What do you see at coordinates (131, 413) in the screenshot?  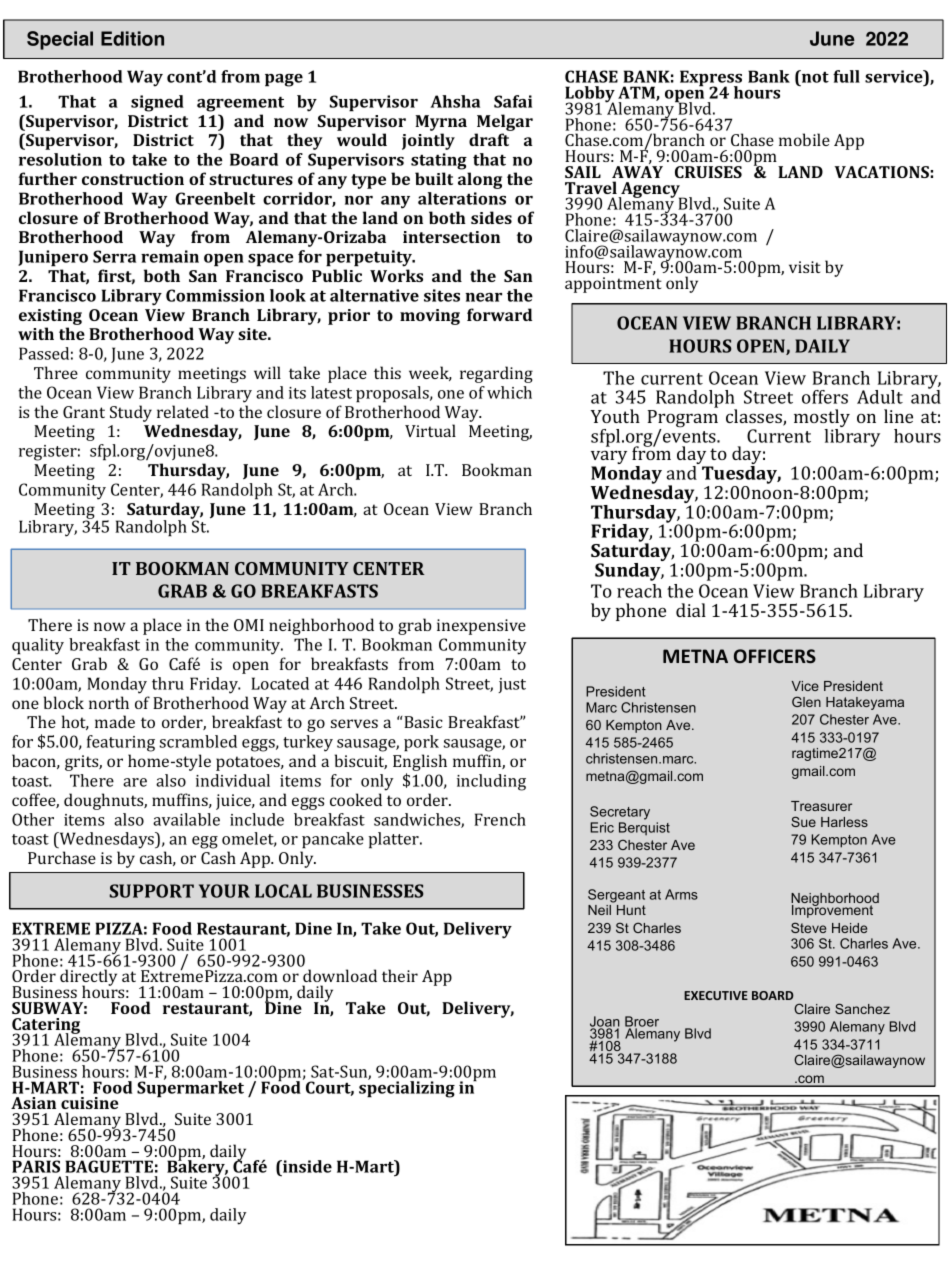 I see `Study` at bounding box center [131, 413].
